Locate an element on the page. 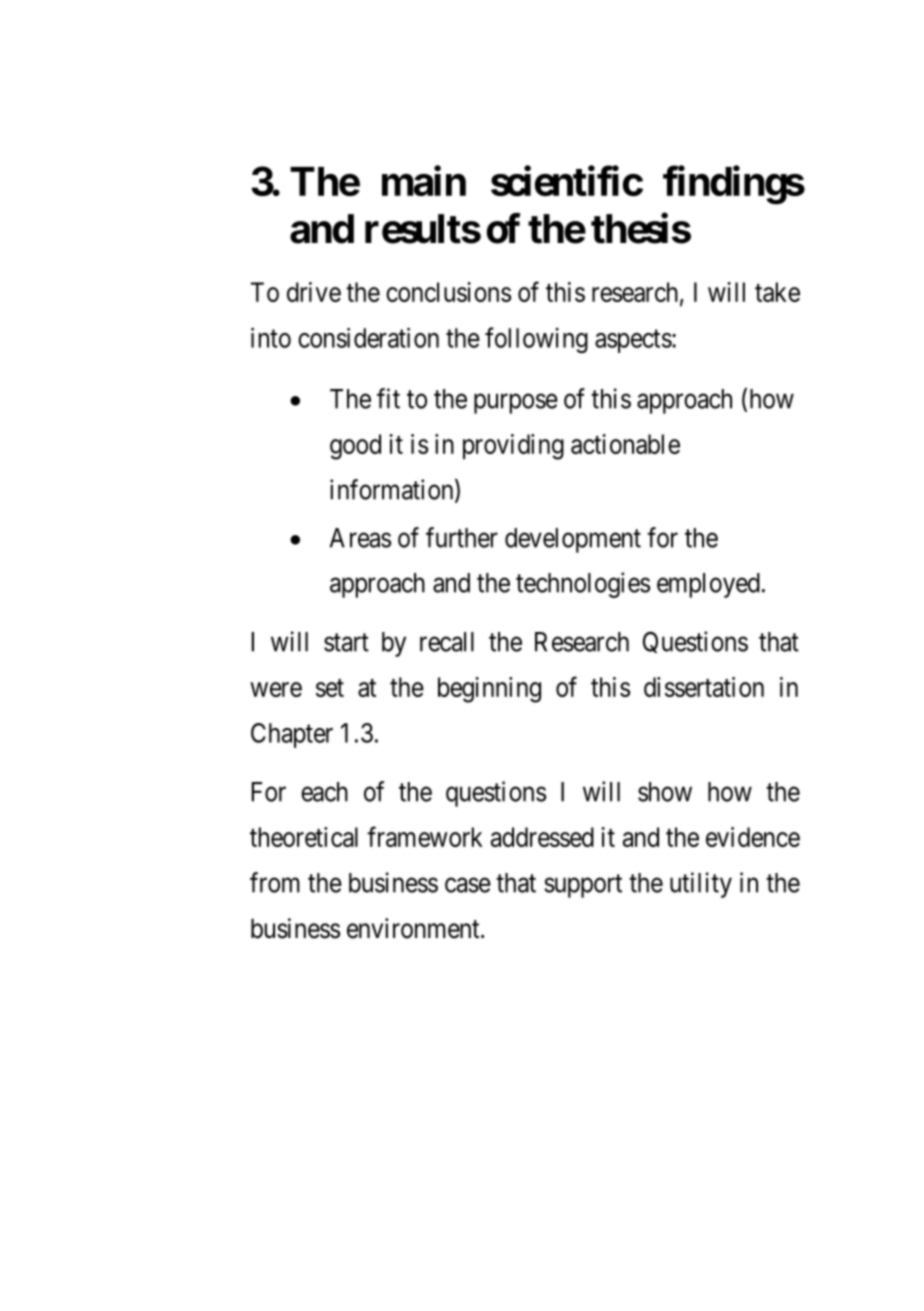 This page has width=924, height=1311. providing is located at coordinates (513, 447).
